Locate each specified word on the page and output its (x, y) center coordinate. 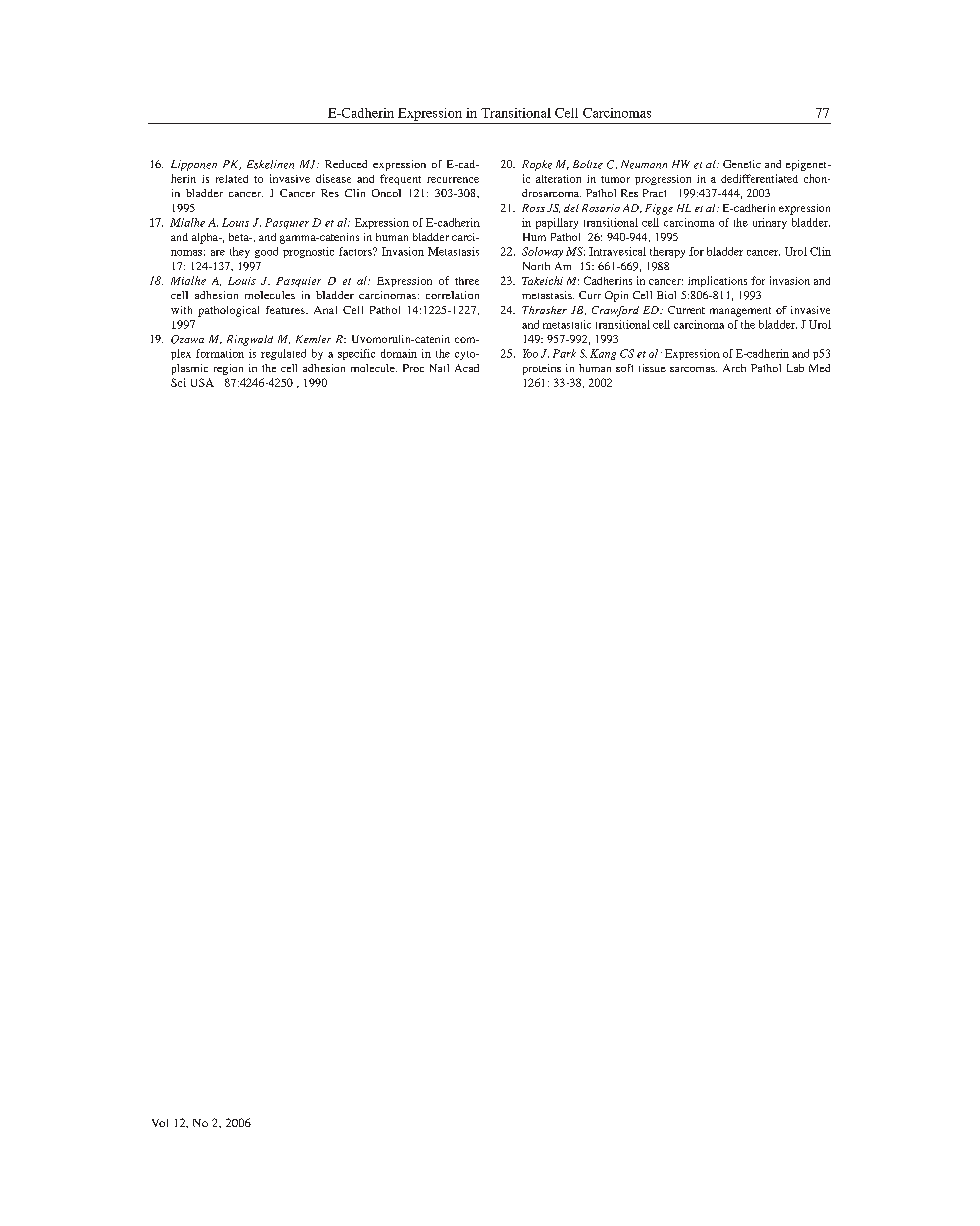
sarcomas (693, 369)
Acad (467, 368)
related (232, 179)
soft (624, 368)
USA (202, 382)
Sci (178, 382)
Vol (160, 1123)
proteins (542, 369)
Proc (413, 368)
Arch (734, 368)
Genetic (742, 164)
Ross (533, 208)
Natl (439, 368)
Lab (795, 368)
